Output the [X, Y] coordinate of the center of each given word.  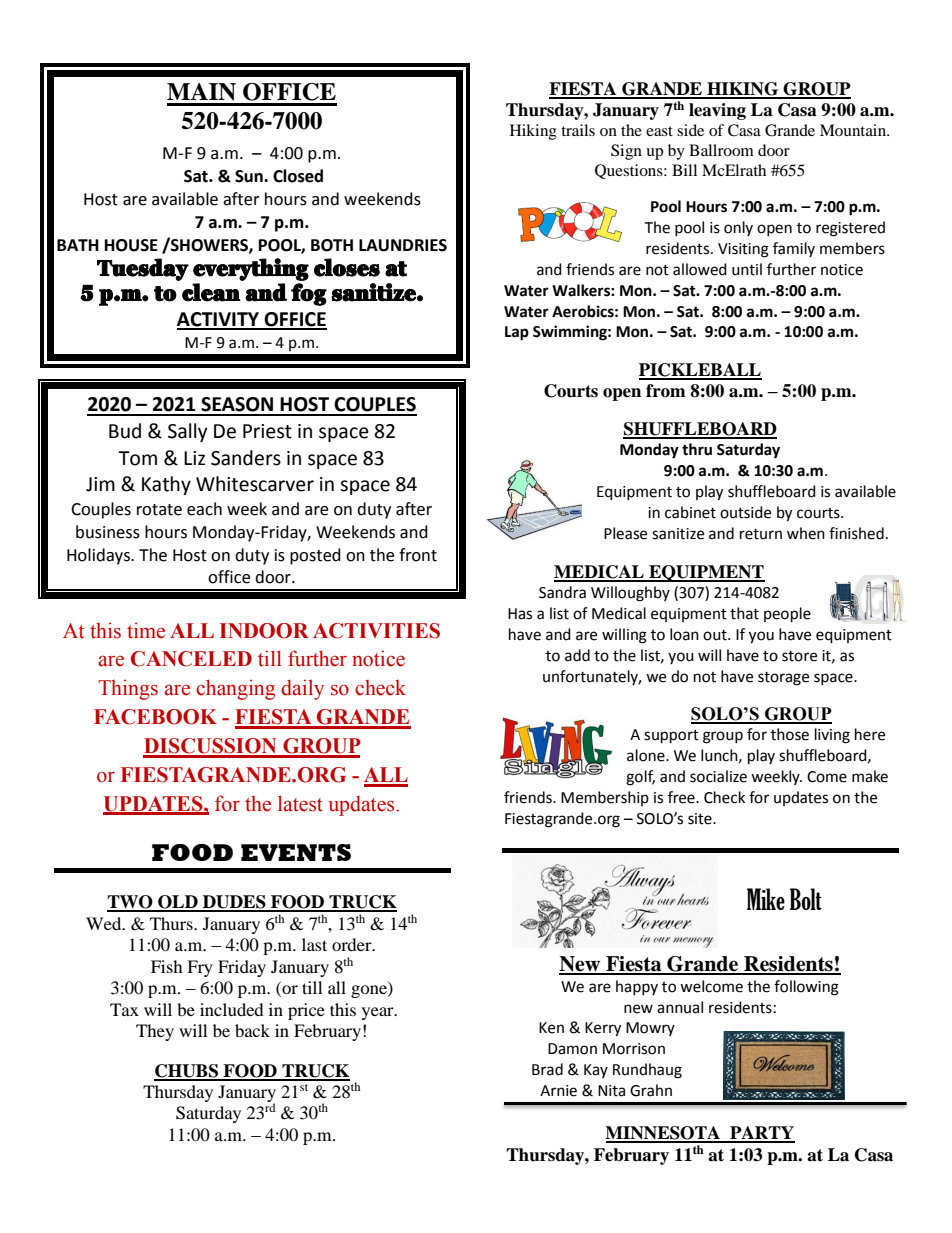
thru [697, 449]
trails [578, 130]
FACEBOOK [155, 717]
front [418, 555]
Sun [250, 176]
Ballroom [721, 150]
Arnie [558, 1091]
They [155, 1032]
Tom [137, 458]
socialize [718, 776]
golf [640, 778]
